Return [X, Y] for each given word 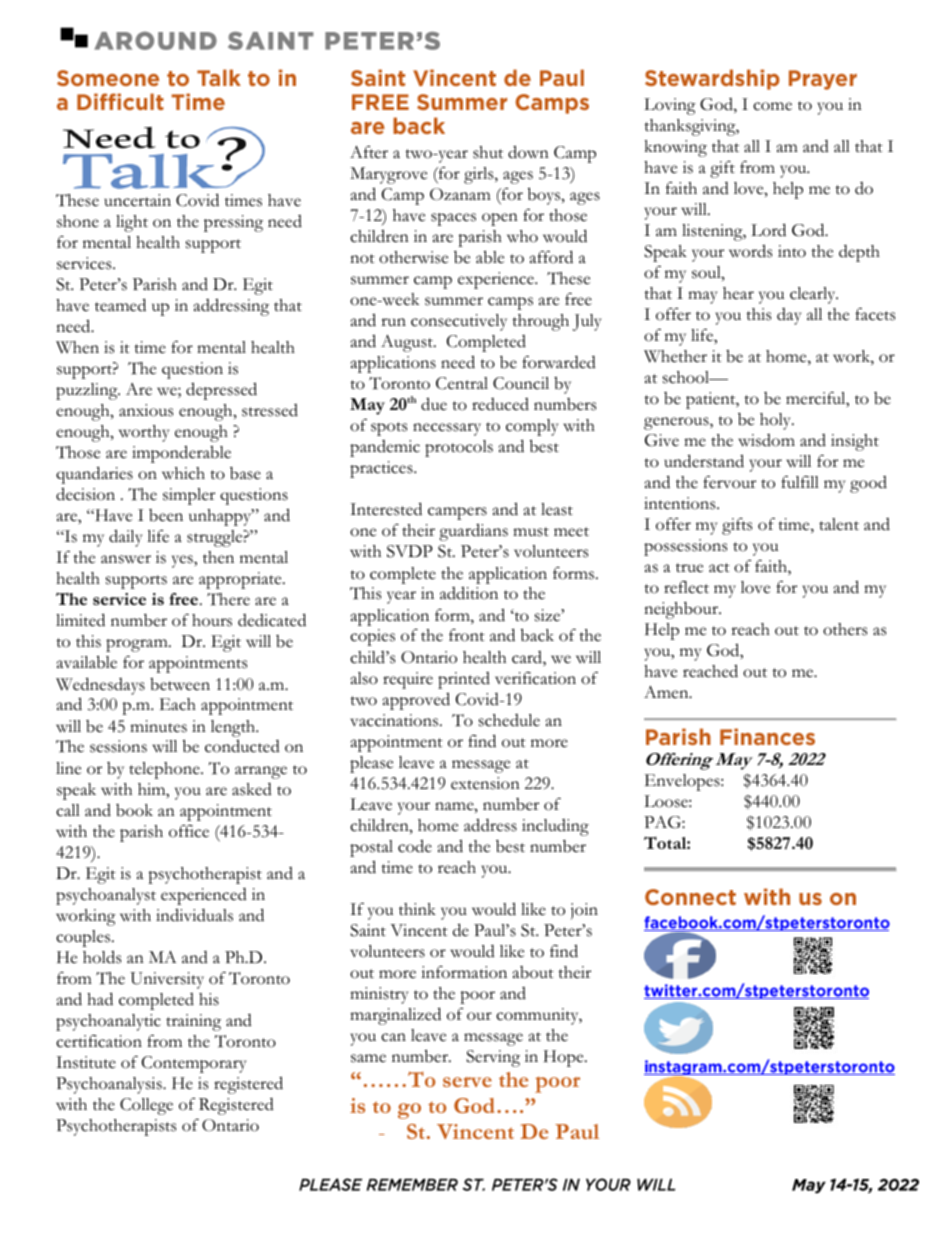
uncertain [137, 200]
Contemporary [194, 1064]
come [772, 106]
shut [488, 152]
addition [469, 593]
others [845, 629]
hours [212, 620]
